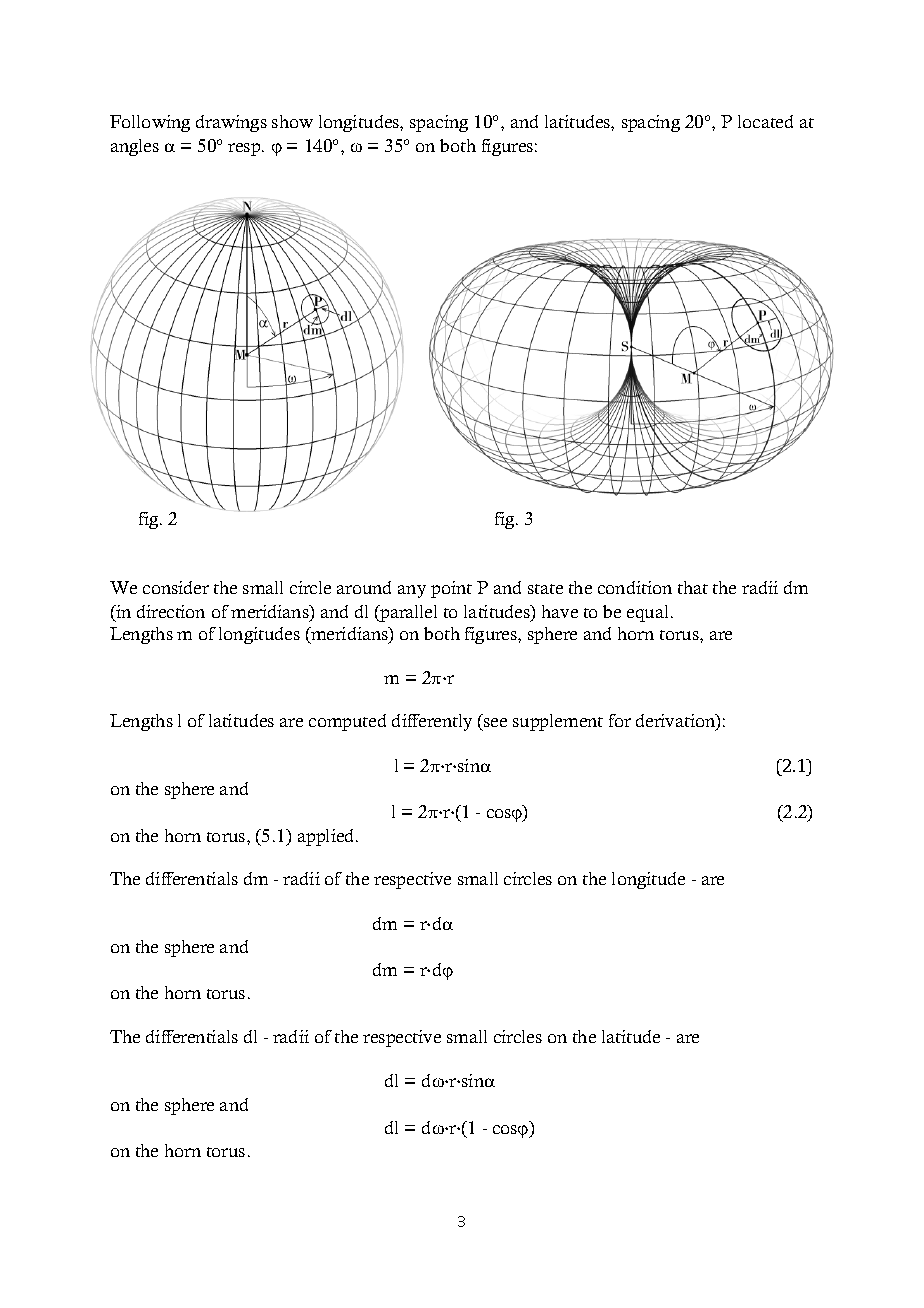 The width and height of the image is (924, 1308). What do you see at coordinates (765, 121) in the image?
I see `located` at bounding box center [765, 121].
